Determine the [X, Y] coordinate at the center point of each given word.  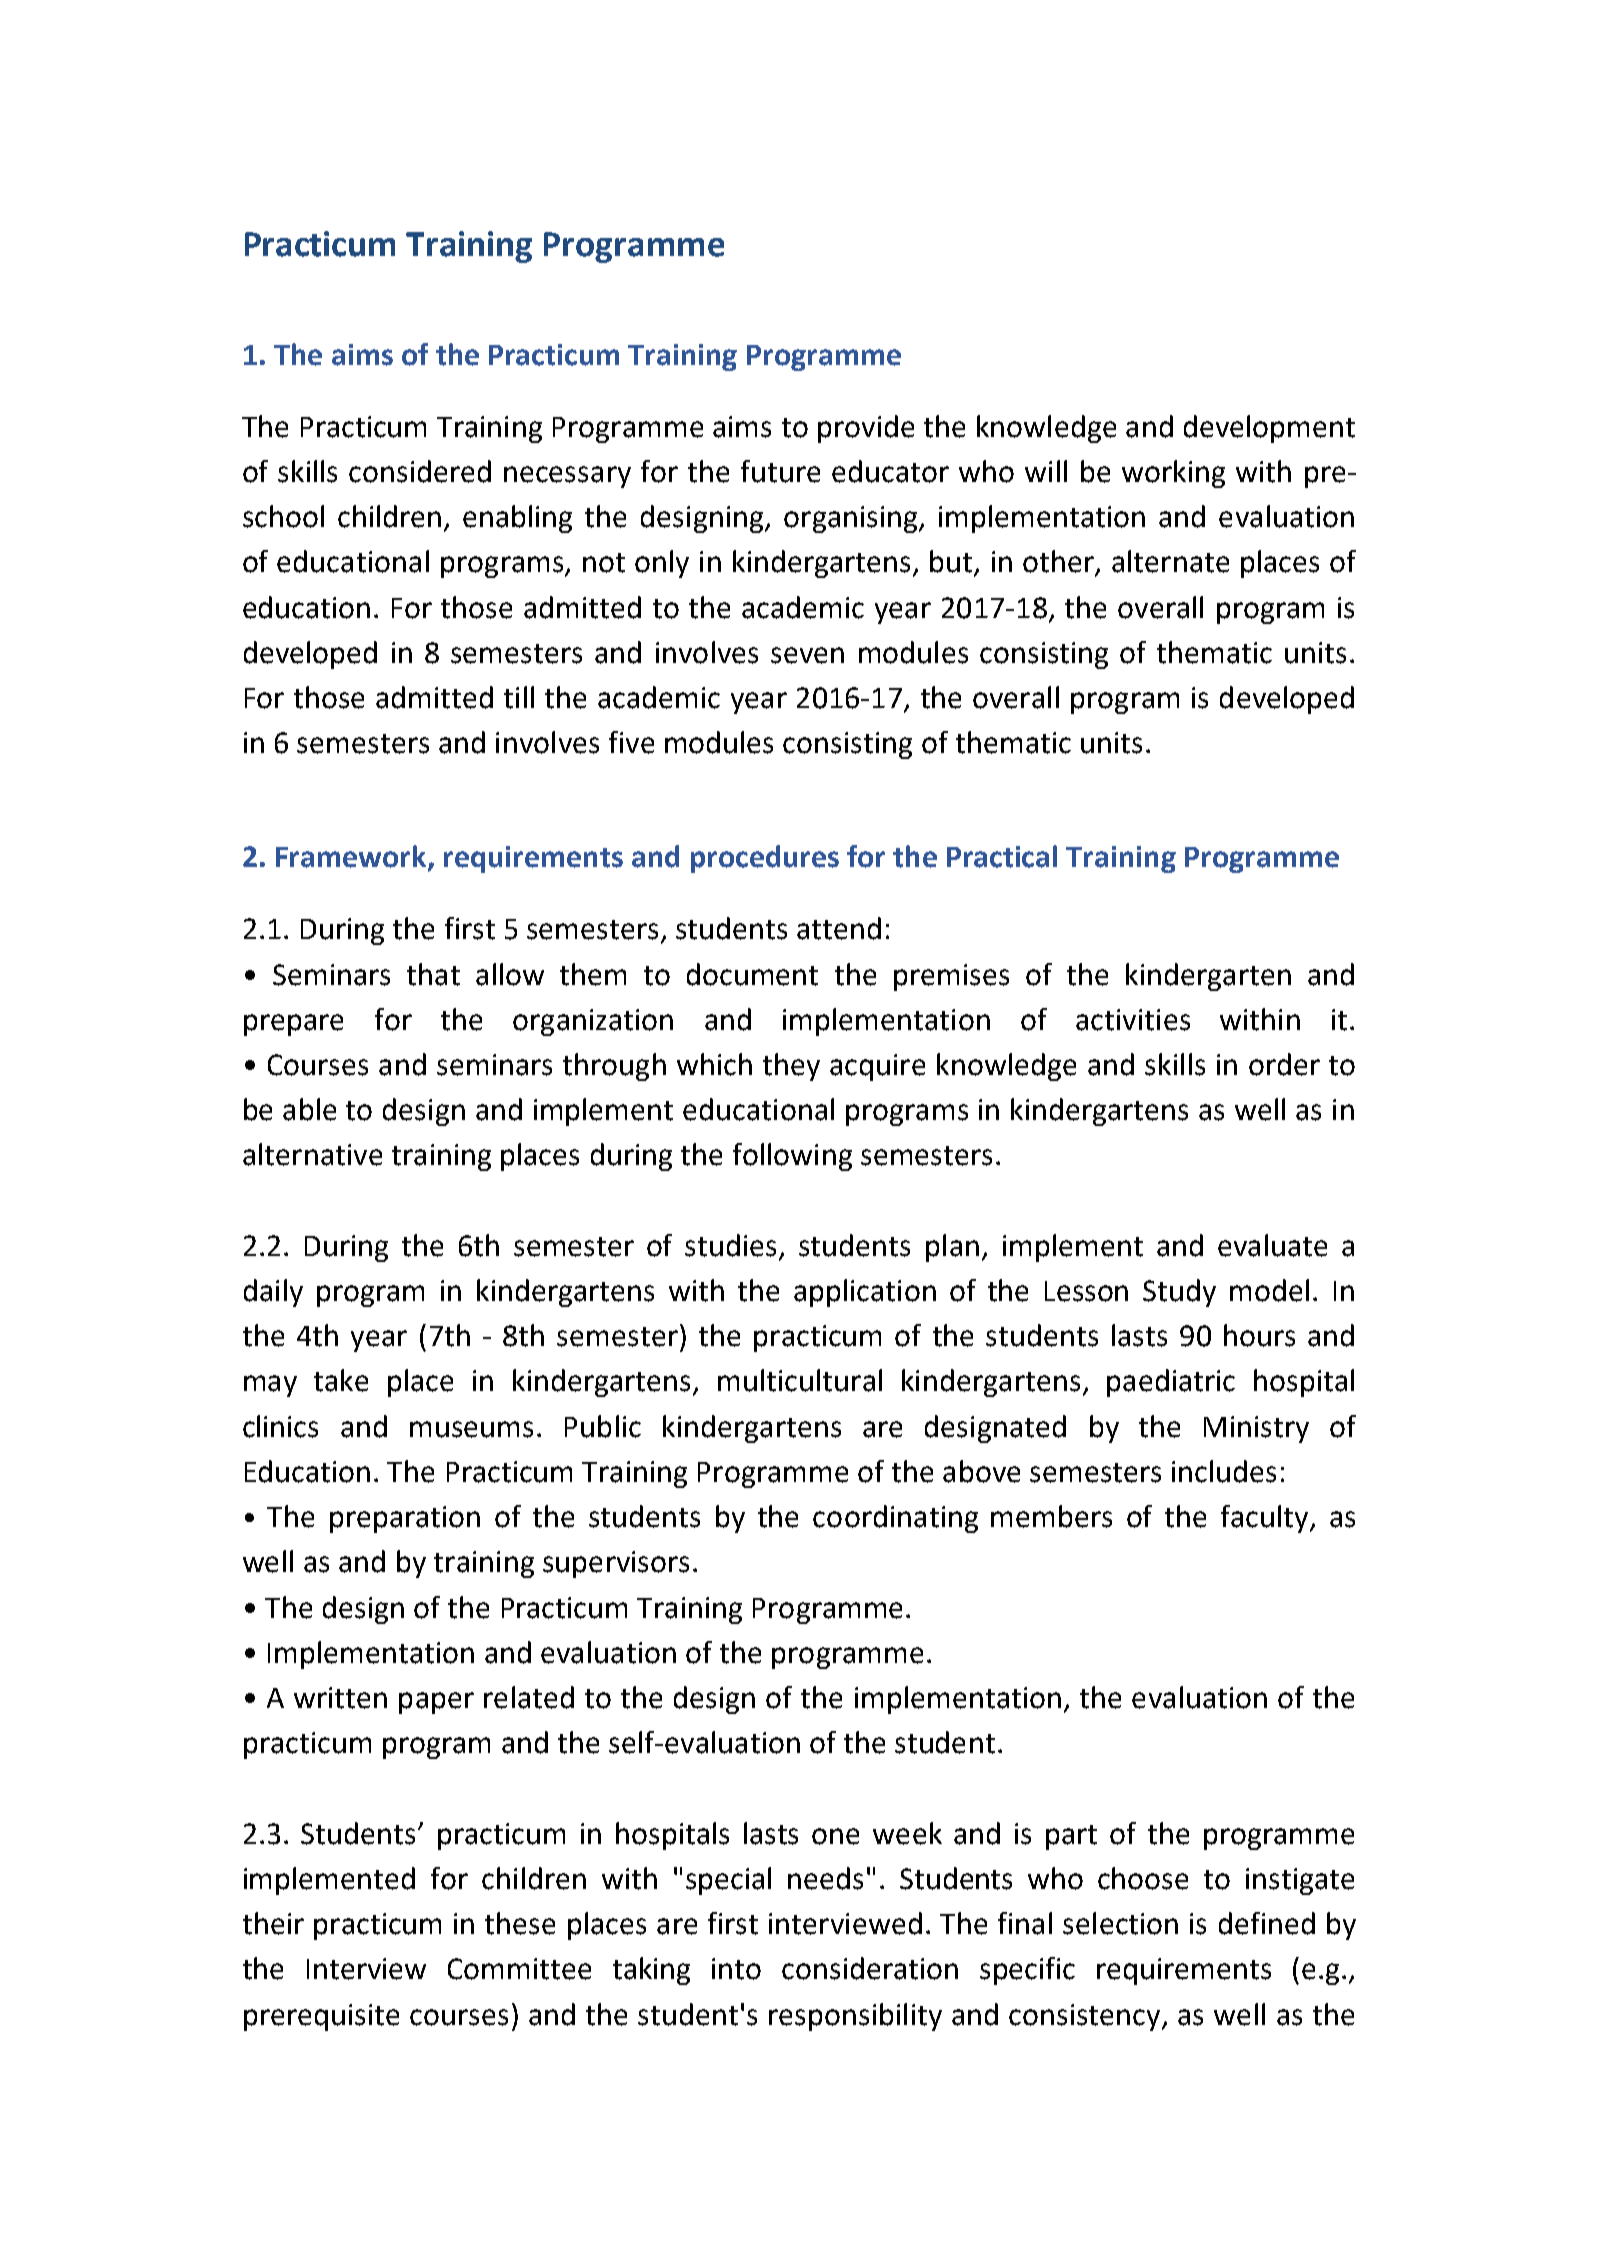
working [1173, 474]
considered [420, 471]
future [780, 471]
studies [732, 1246]
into [736, 1969]
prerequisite [321, 2017]
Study [1179, 1293]
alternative [312, 1154]
